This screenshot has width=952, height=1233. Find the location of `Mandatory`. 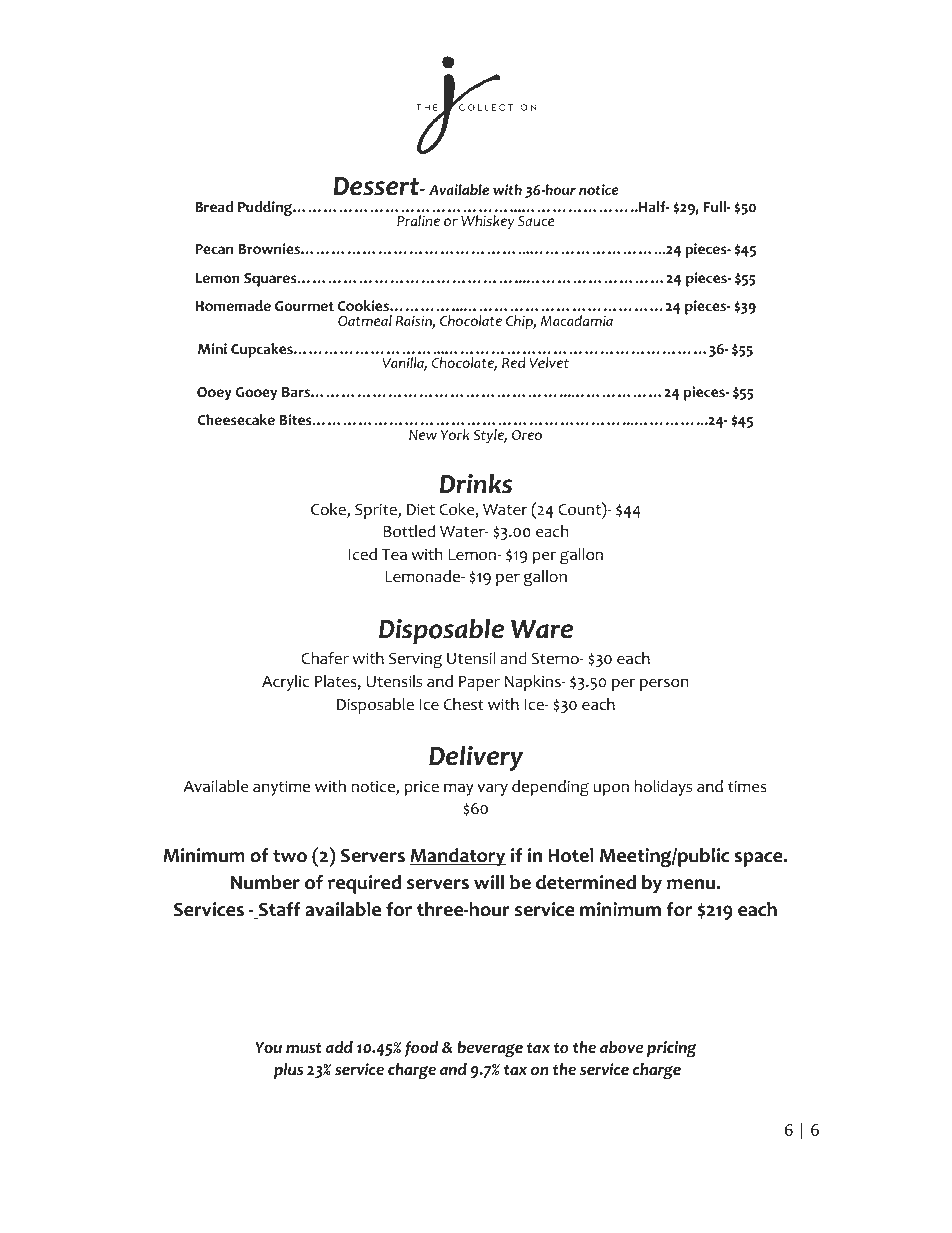

Mandatory is located at coordinates (458, 857).
